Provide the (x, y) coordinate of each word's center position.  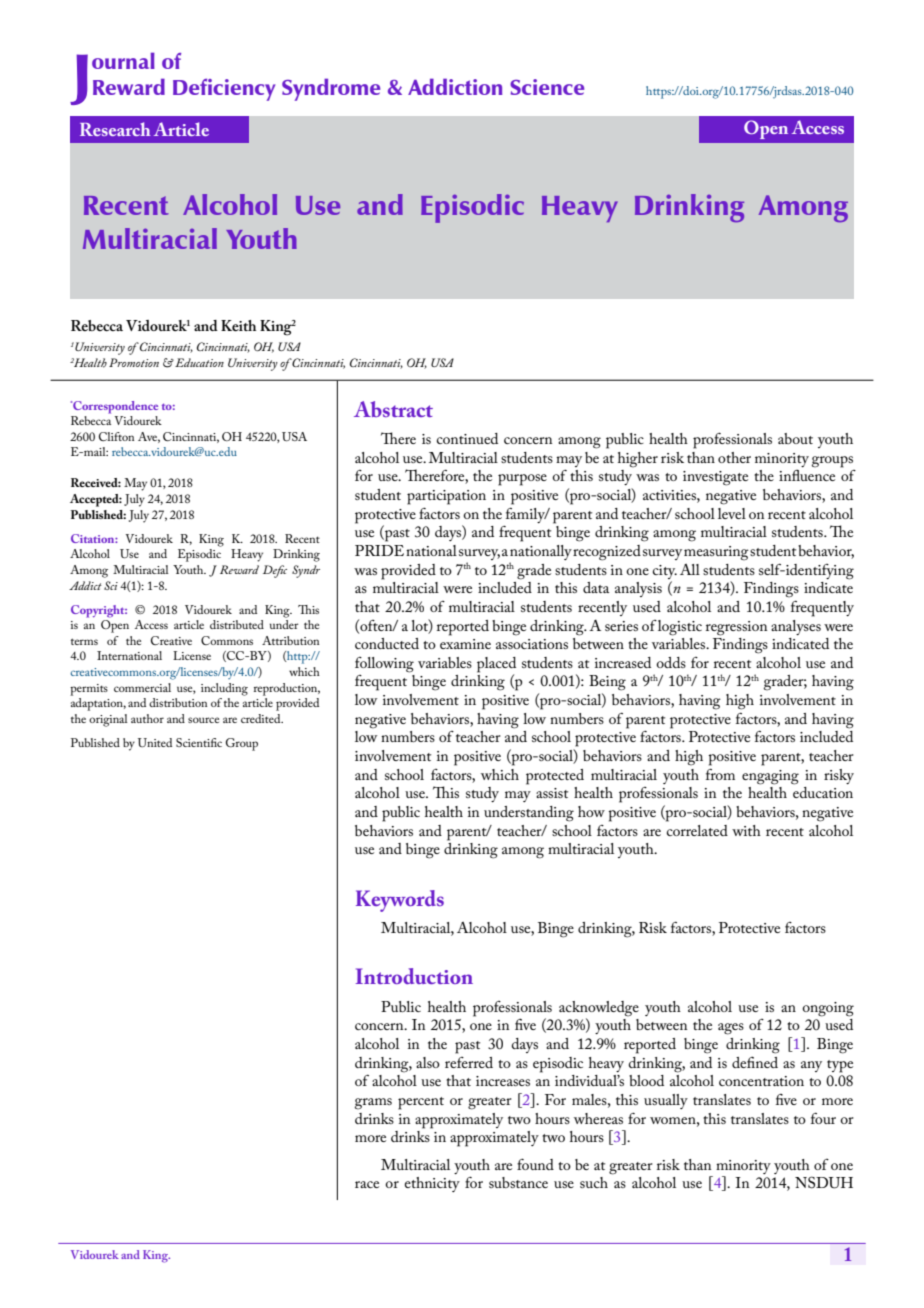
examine (465, 644)
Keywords (400, 901)
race (367, 1184)
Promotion (134, 362)
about (795, 438)
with (746, 830)
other (734, 457)
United (155, 742)
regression (736, 628)
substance (518, 1182)
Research (115, 129)
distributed (237, 624)
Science (547, 87)
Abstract (393, 409)
